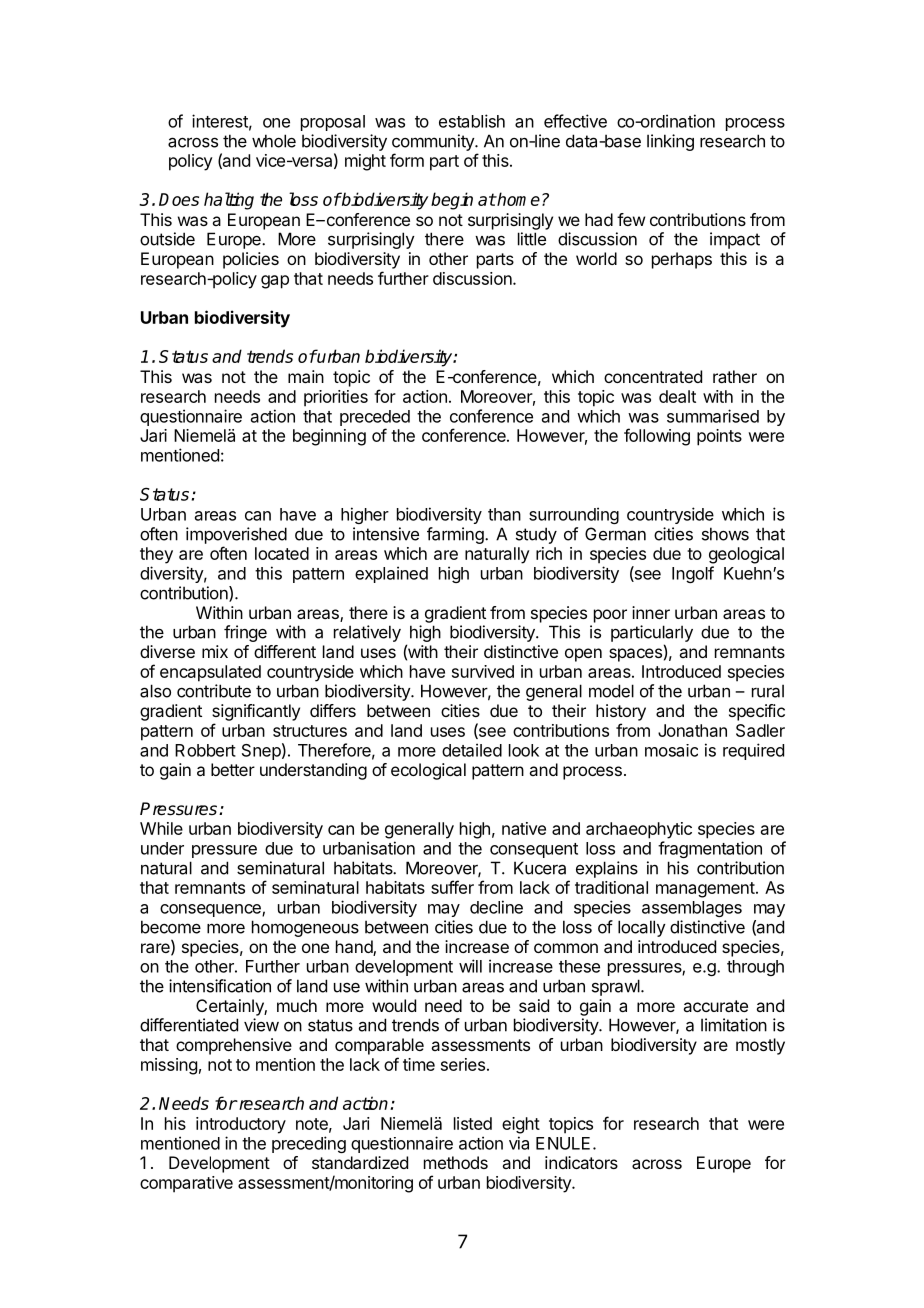  Describe the element at coordinates (677, 396) in the screenshot. I see `dealt` at that location.
